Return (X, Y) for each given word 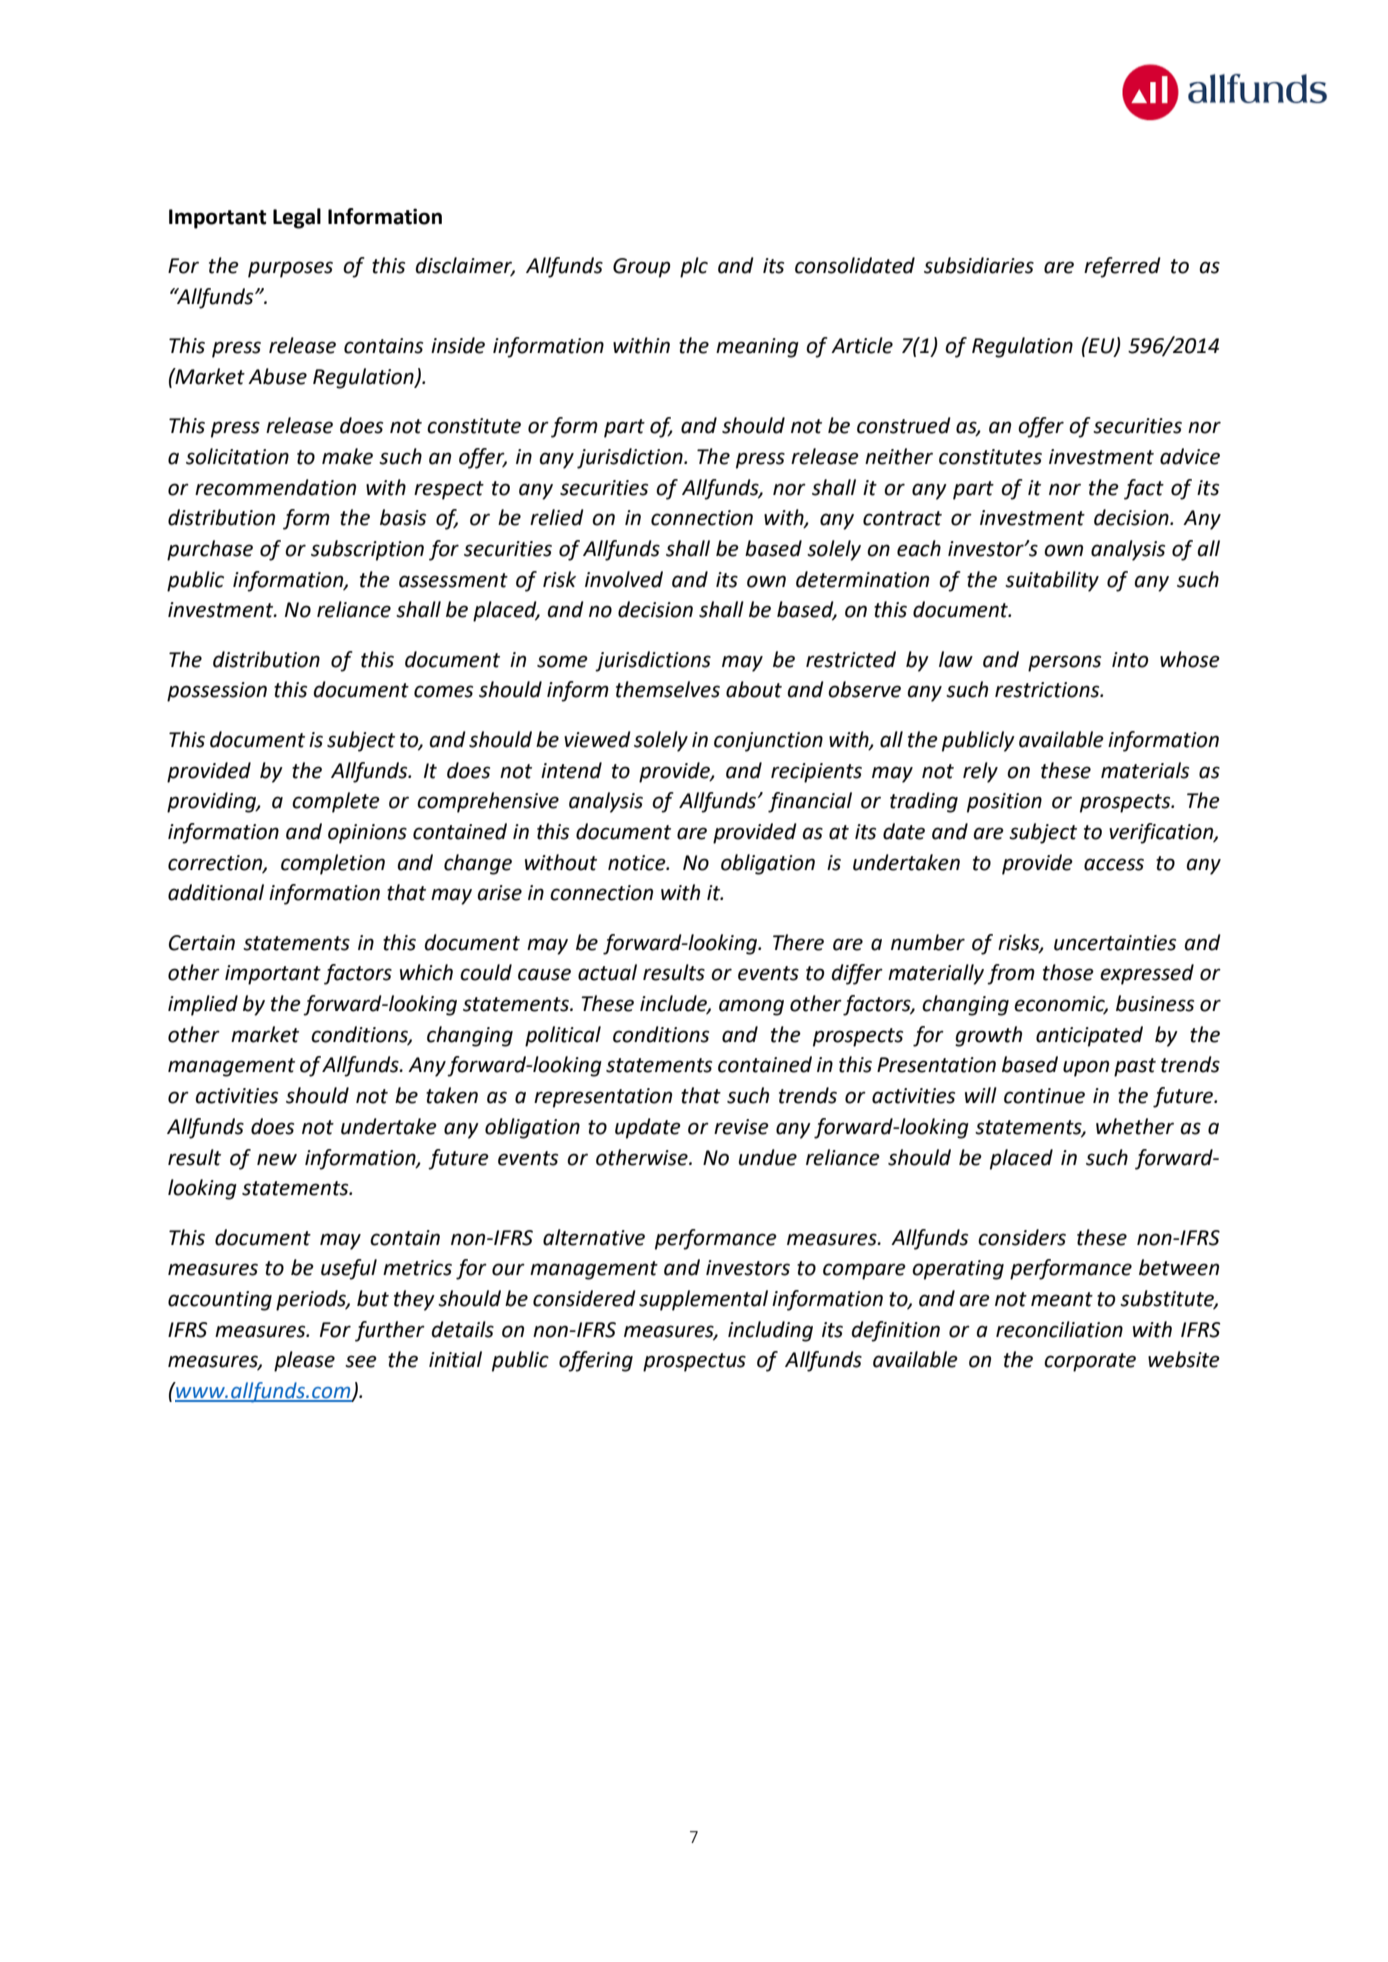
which (426, 972)
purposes (290, 269)
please (304, 1361)
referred (1122, 267)
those (1068, 972)
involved (624, 579)
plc (694, 267)
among (751, 1007)
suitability (1052, 581)
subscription (367, 550)
